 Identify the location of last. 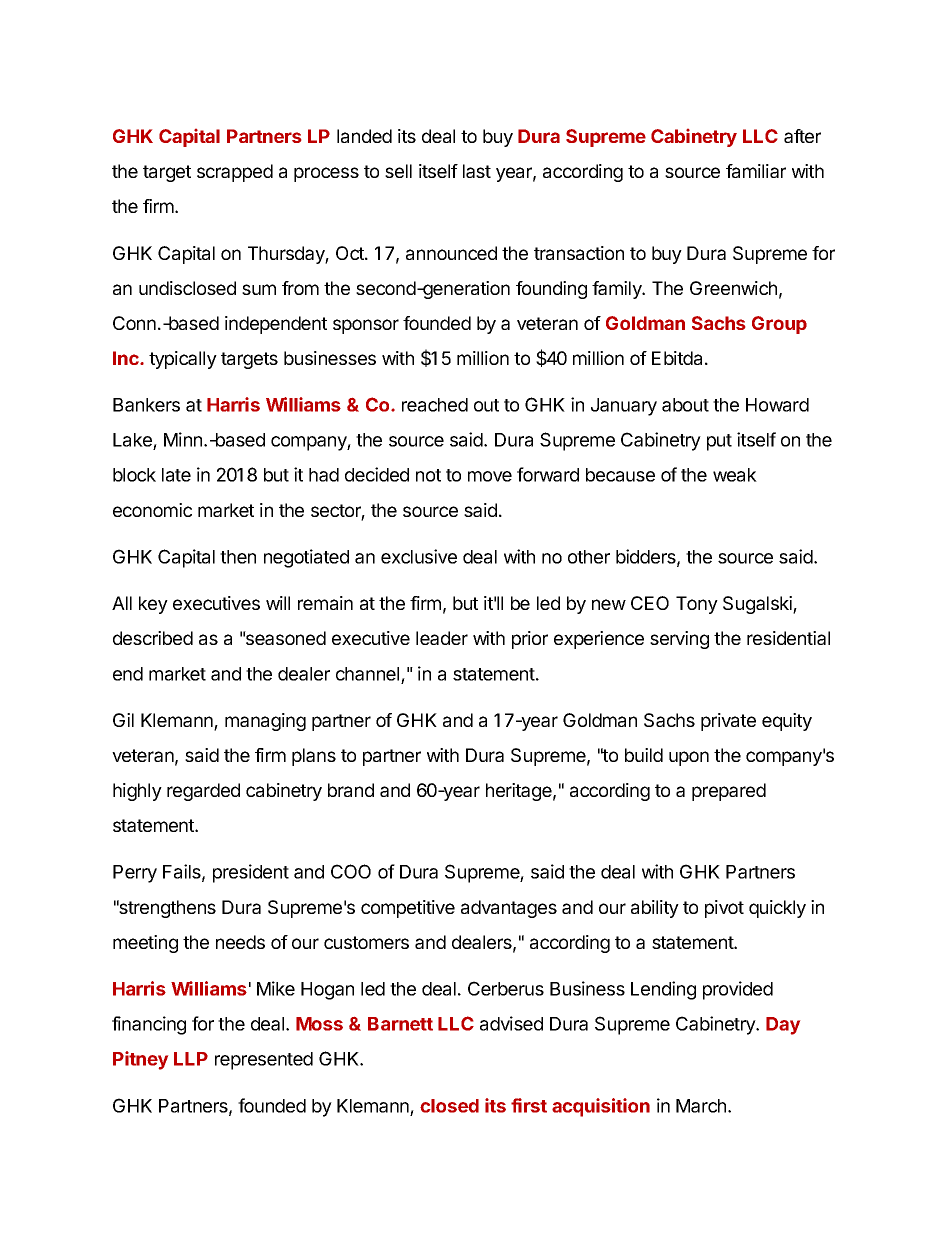
(477, 171).
